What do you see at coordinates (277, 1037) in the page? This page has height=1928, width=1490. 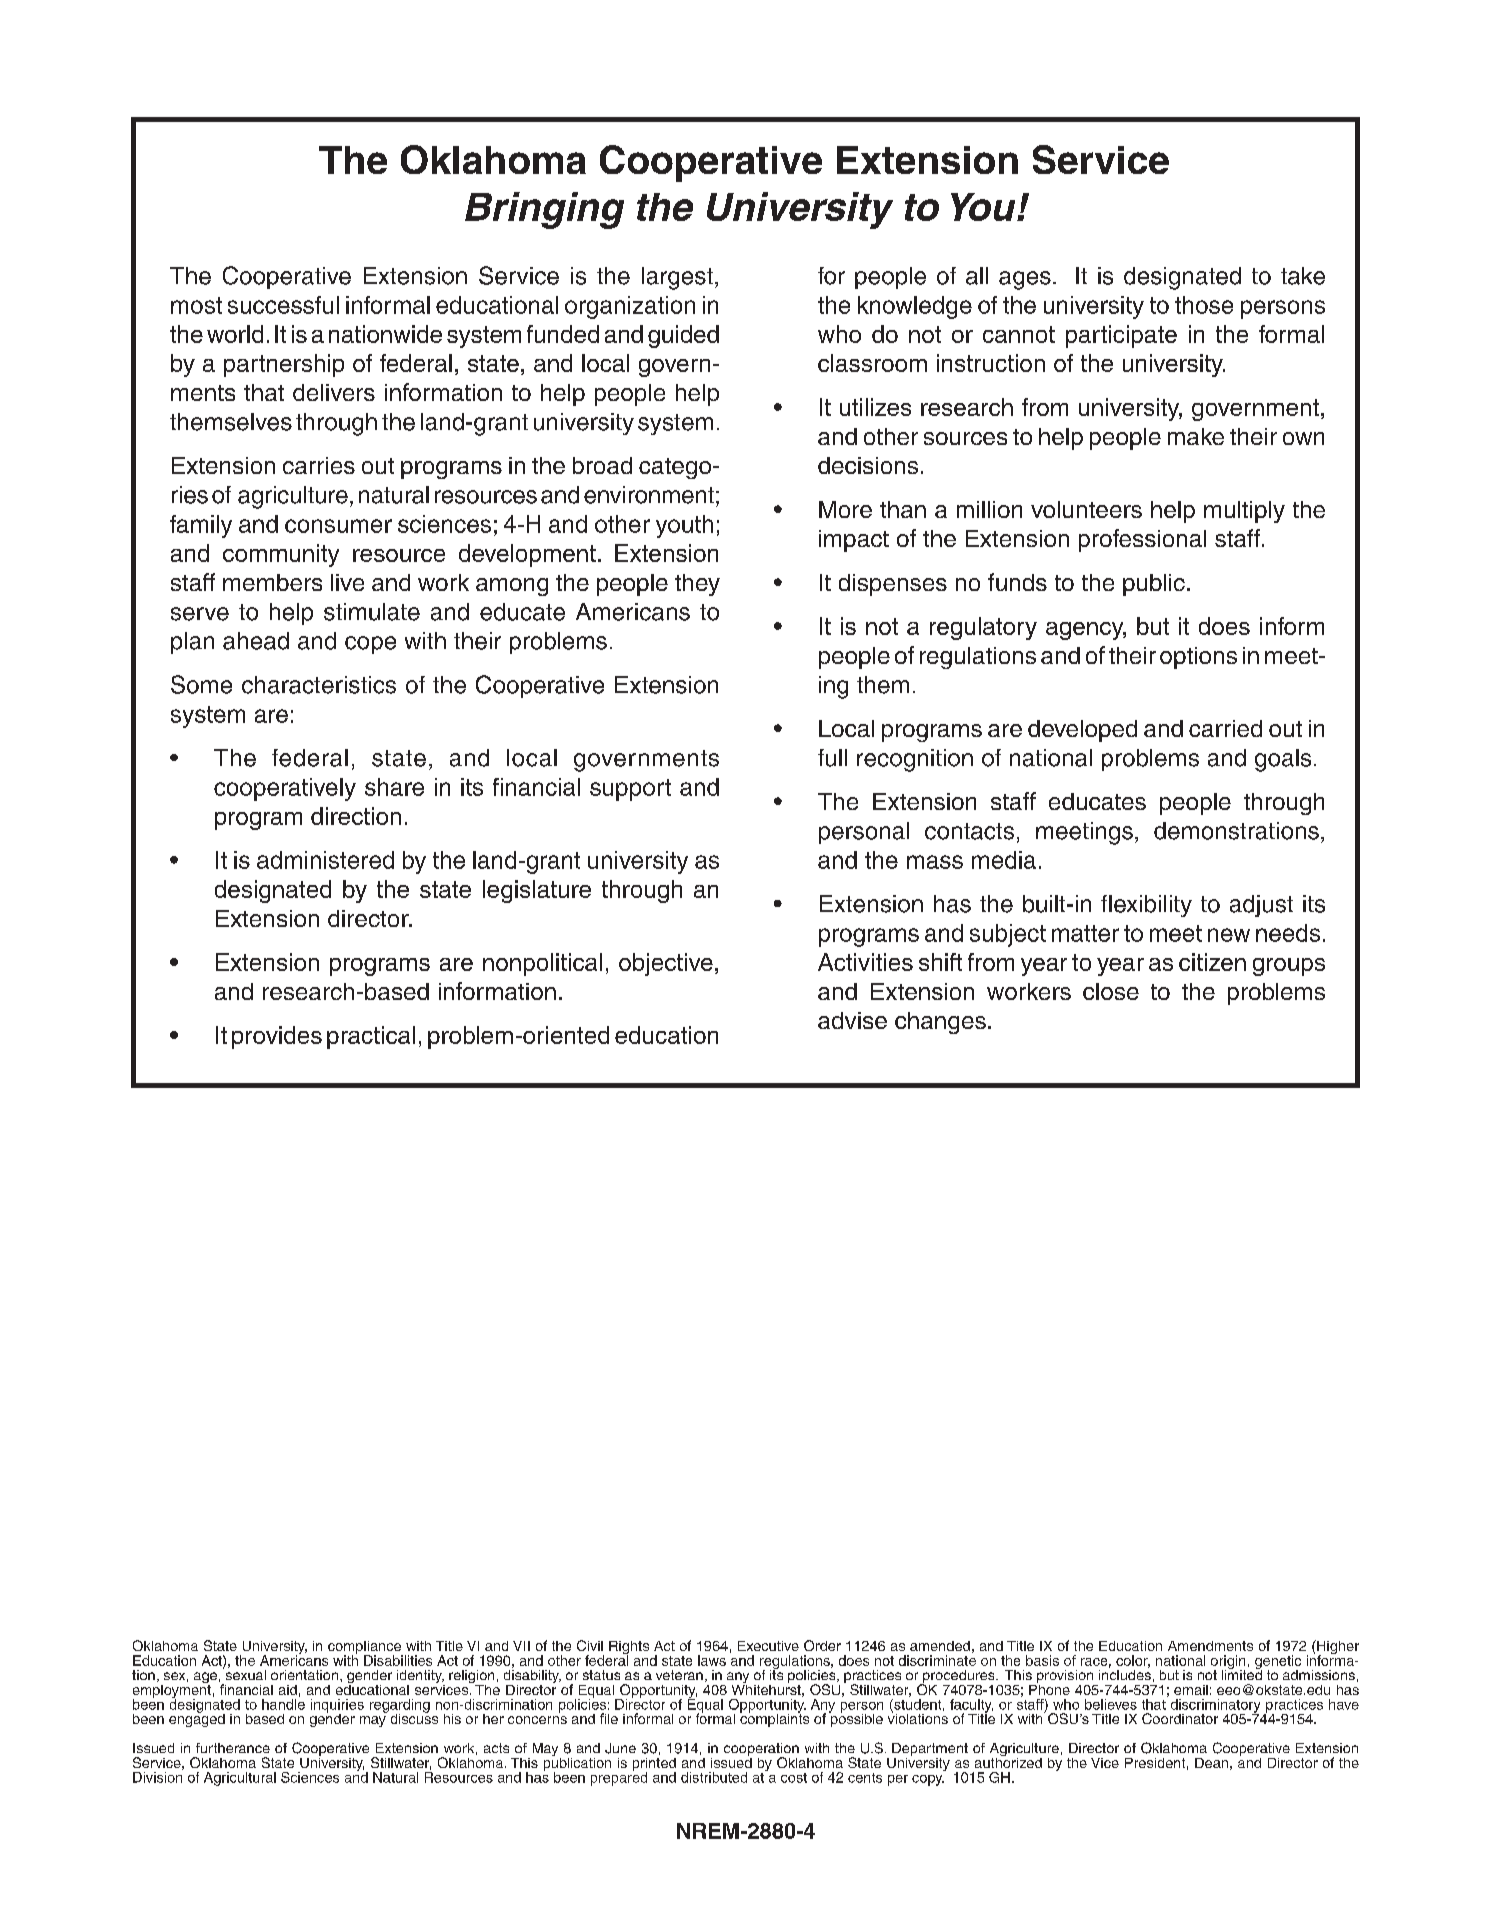 I see `provides` at bounding box center [277, 1037].
